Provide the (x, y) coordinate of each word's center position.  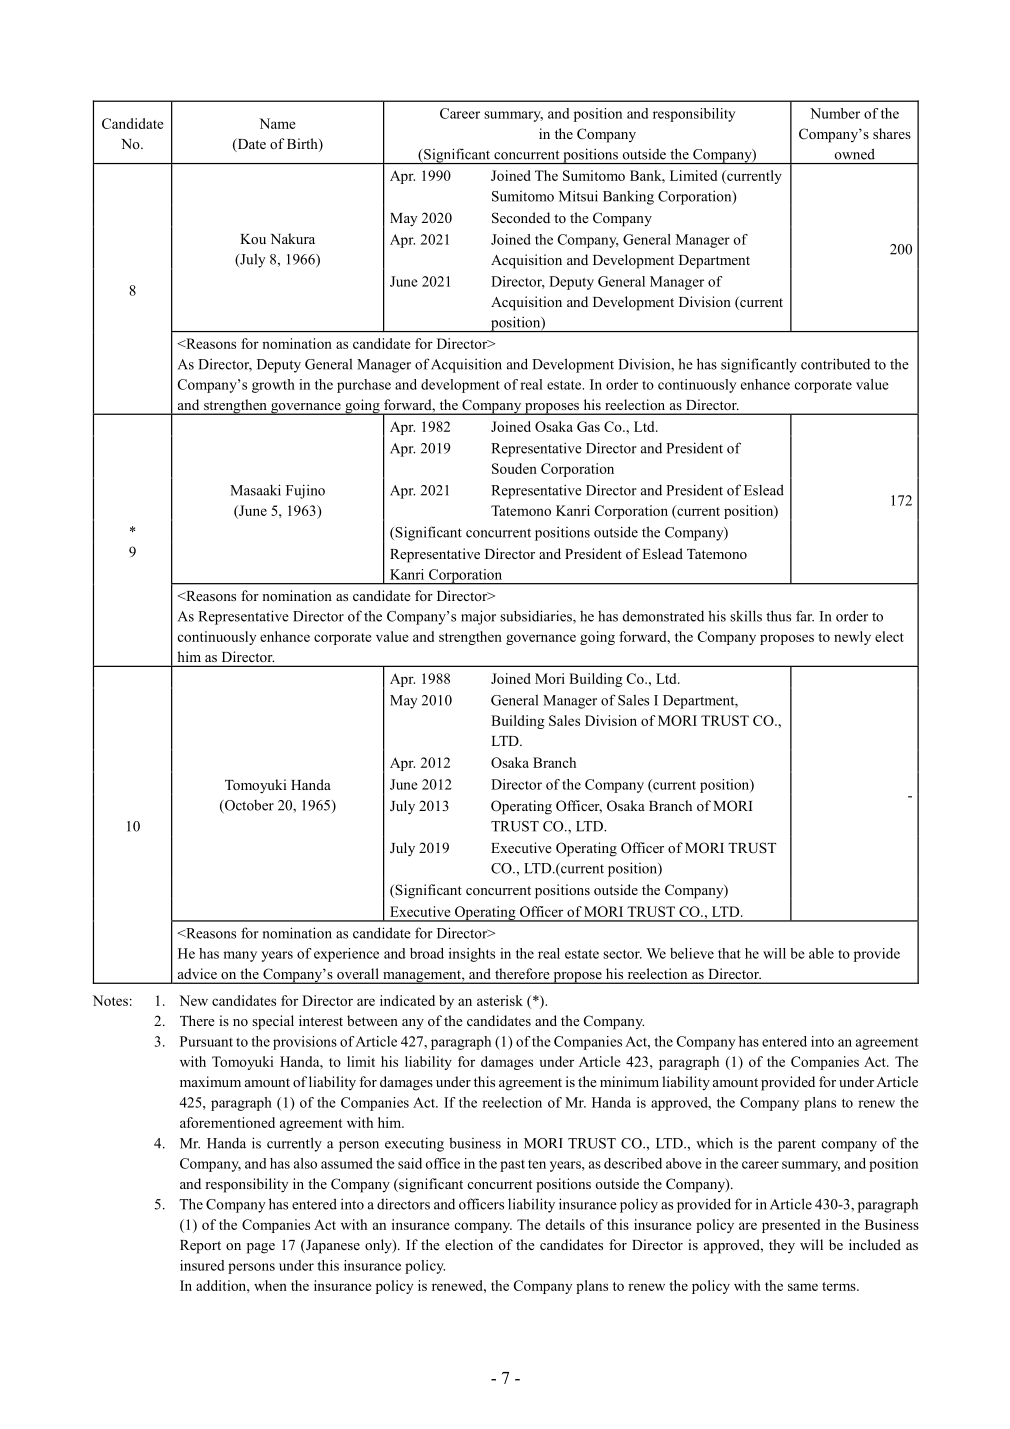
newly (852, 638)
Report (200, 1247)
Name (277, 123)
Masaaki (255, 490)
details (565, 1224)
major (478, 617)
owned (855, 154)
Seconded (521, 218)
